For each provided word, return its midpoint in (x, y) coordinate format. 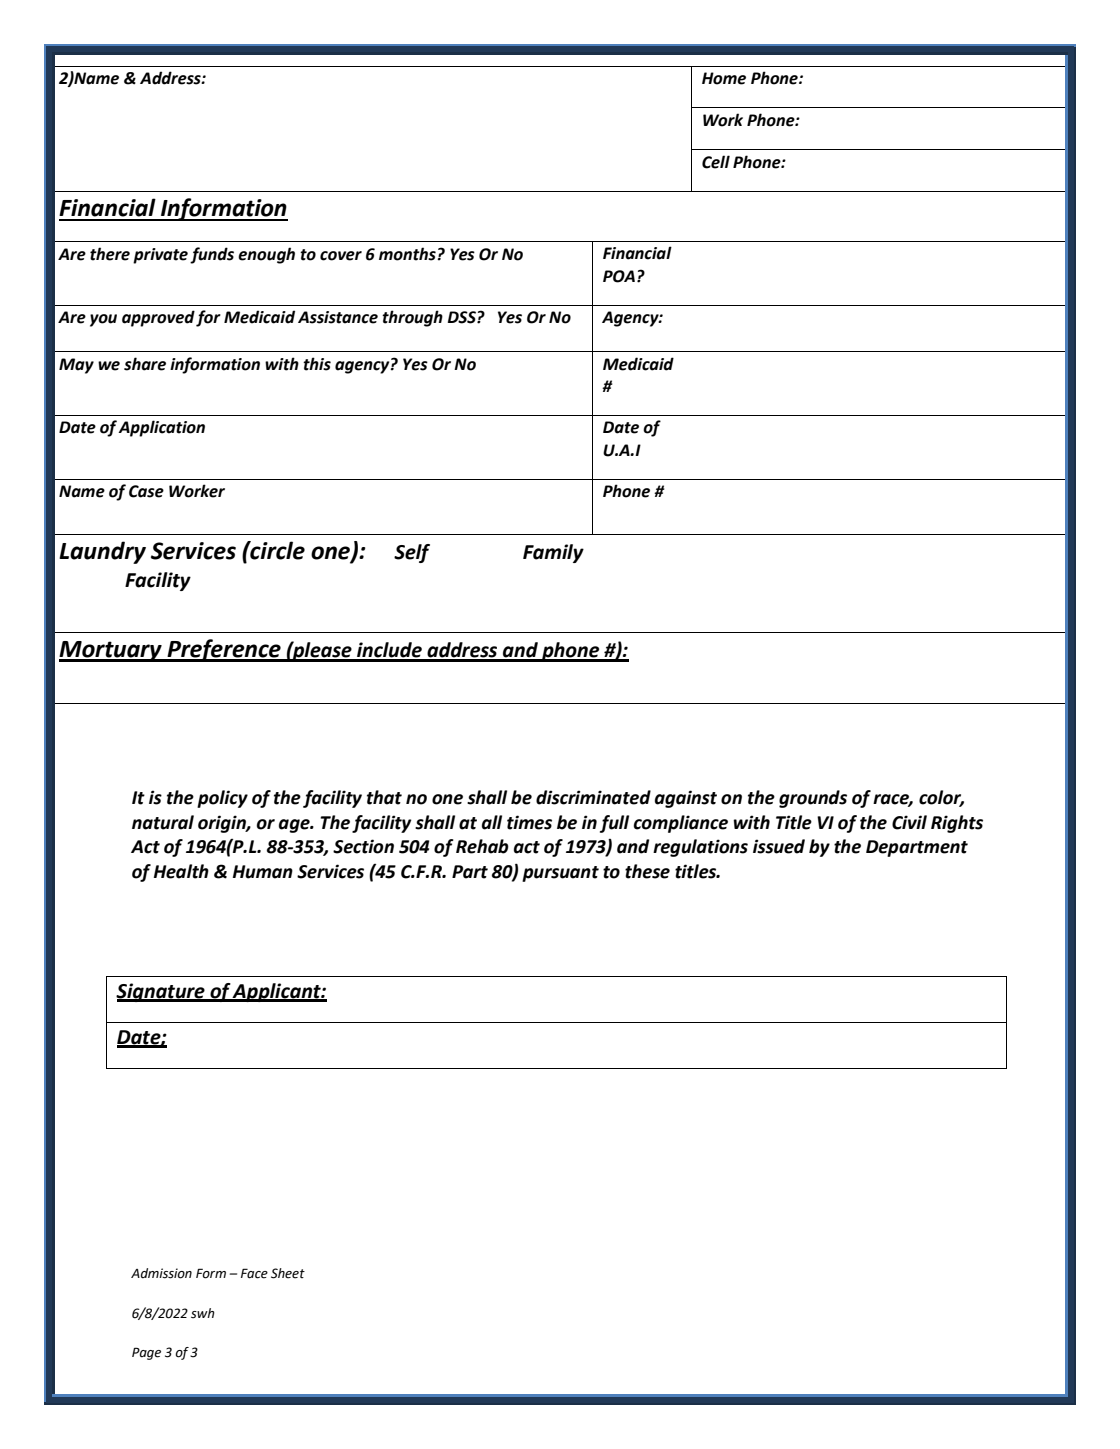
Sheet (288, 1273)
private (160, 256)
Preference (224, 650)
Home (724, 78)
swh (203, 1313)
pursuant (560, 874)
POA (619, 276)
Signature (161, 992)
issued (779, 846)
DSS (463, 317)
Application (161, 428)
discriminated (593, 797)
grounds (813, 799)
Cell (716, 162)
